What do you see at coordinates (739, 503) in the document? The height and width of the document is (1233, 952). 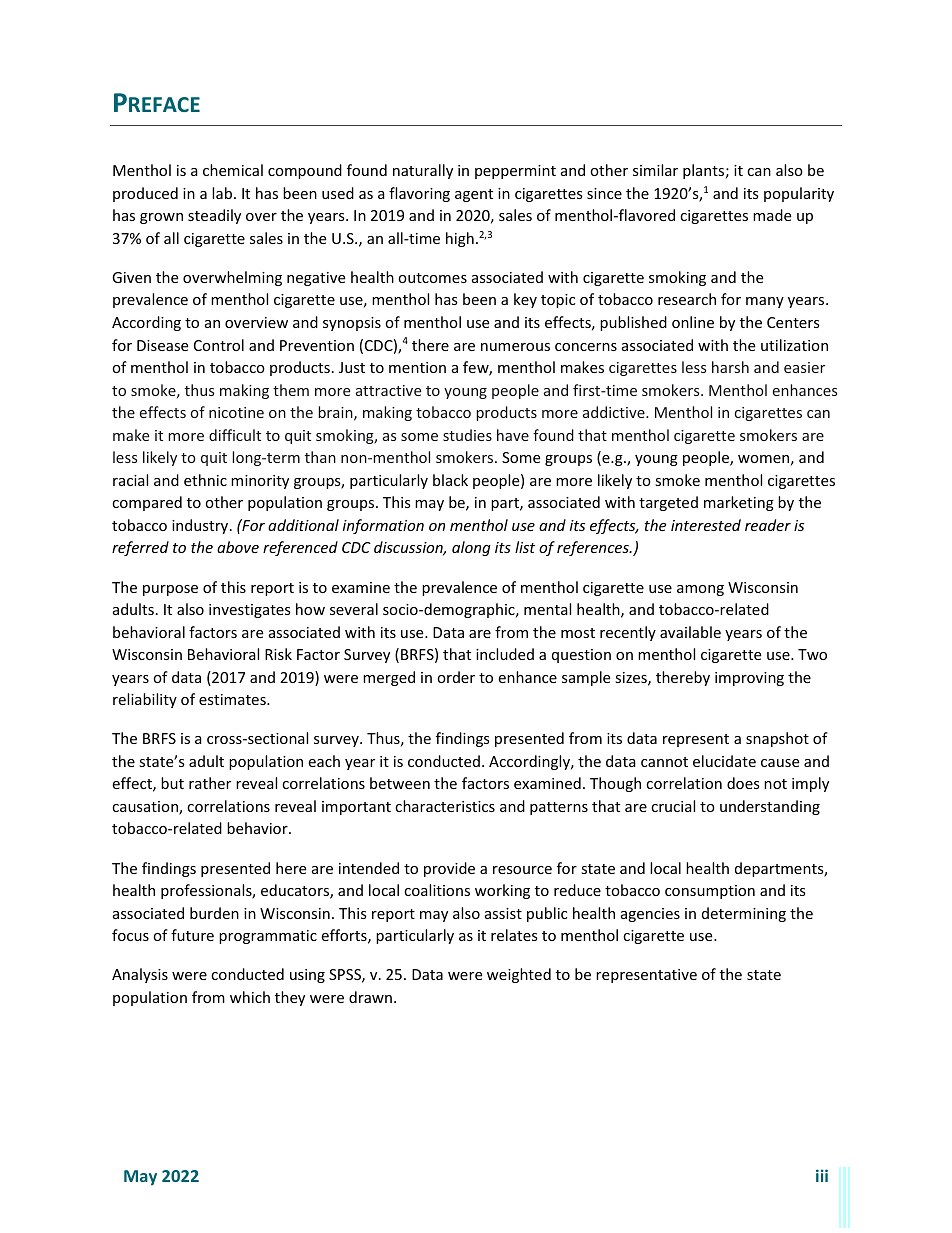 I see `marketing` at bounding box center [739, 503].
